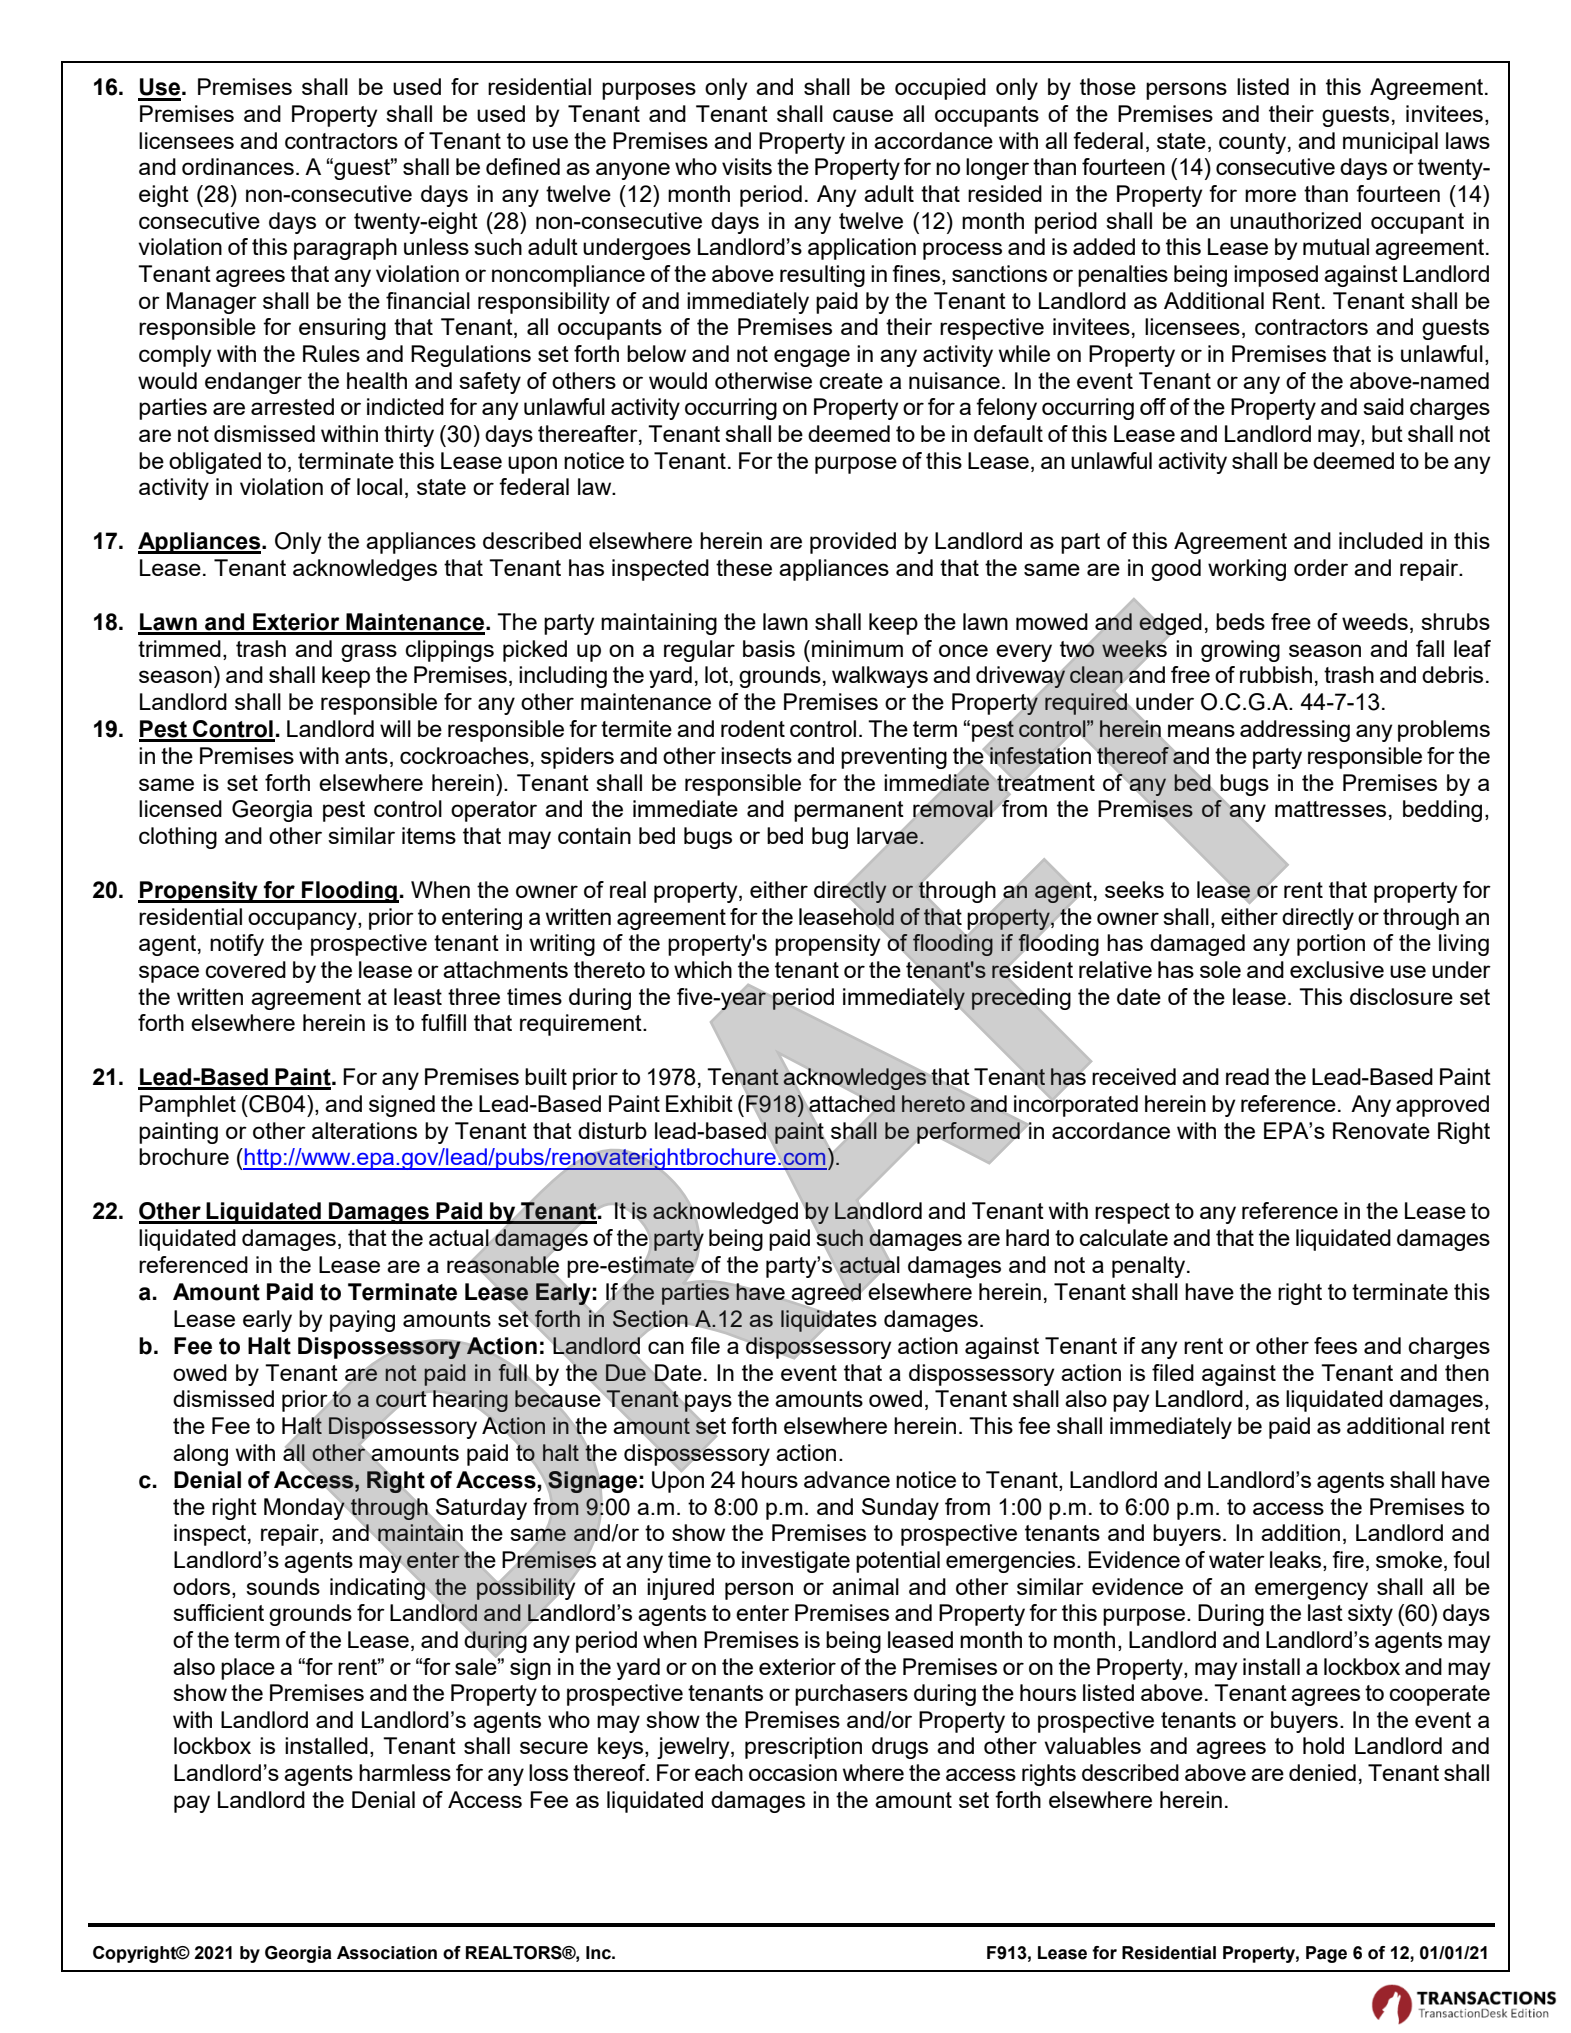  I want to click on grass, so click(369, 653).
